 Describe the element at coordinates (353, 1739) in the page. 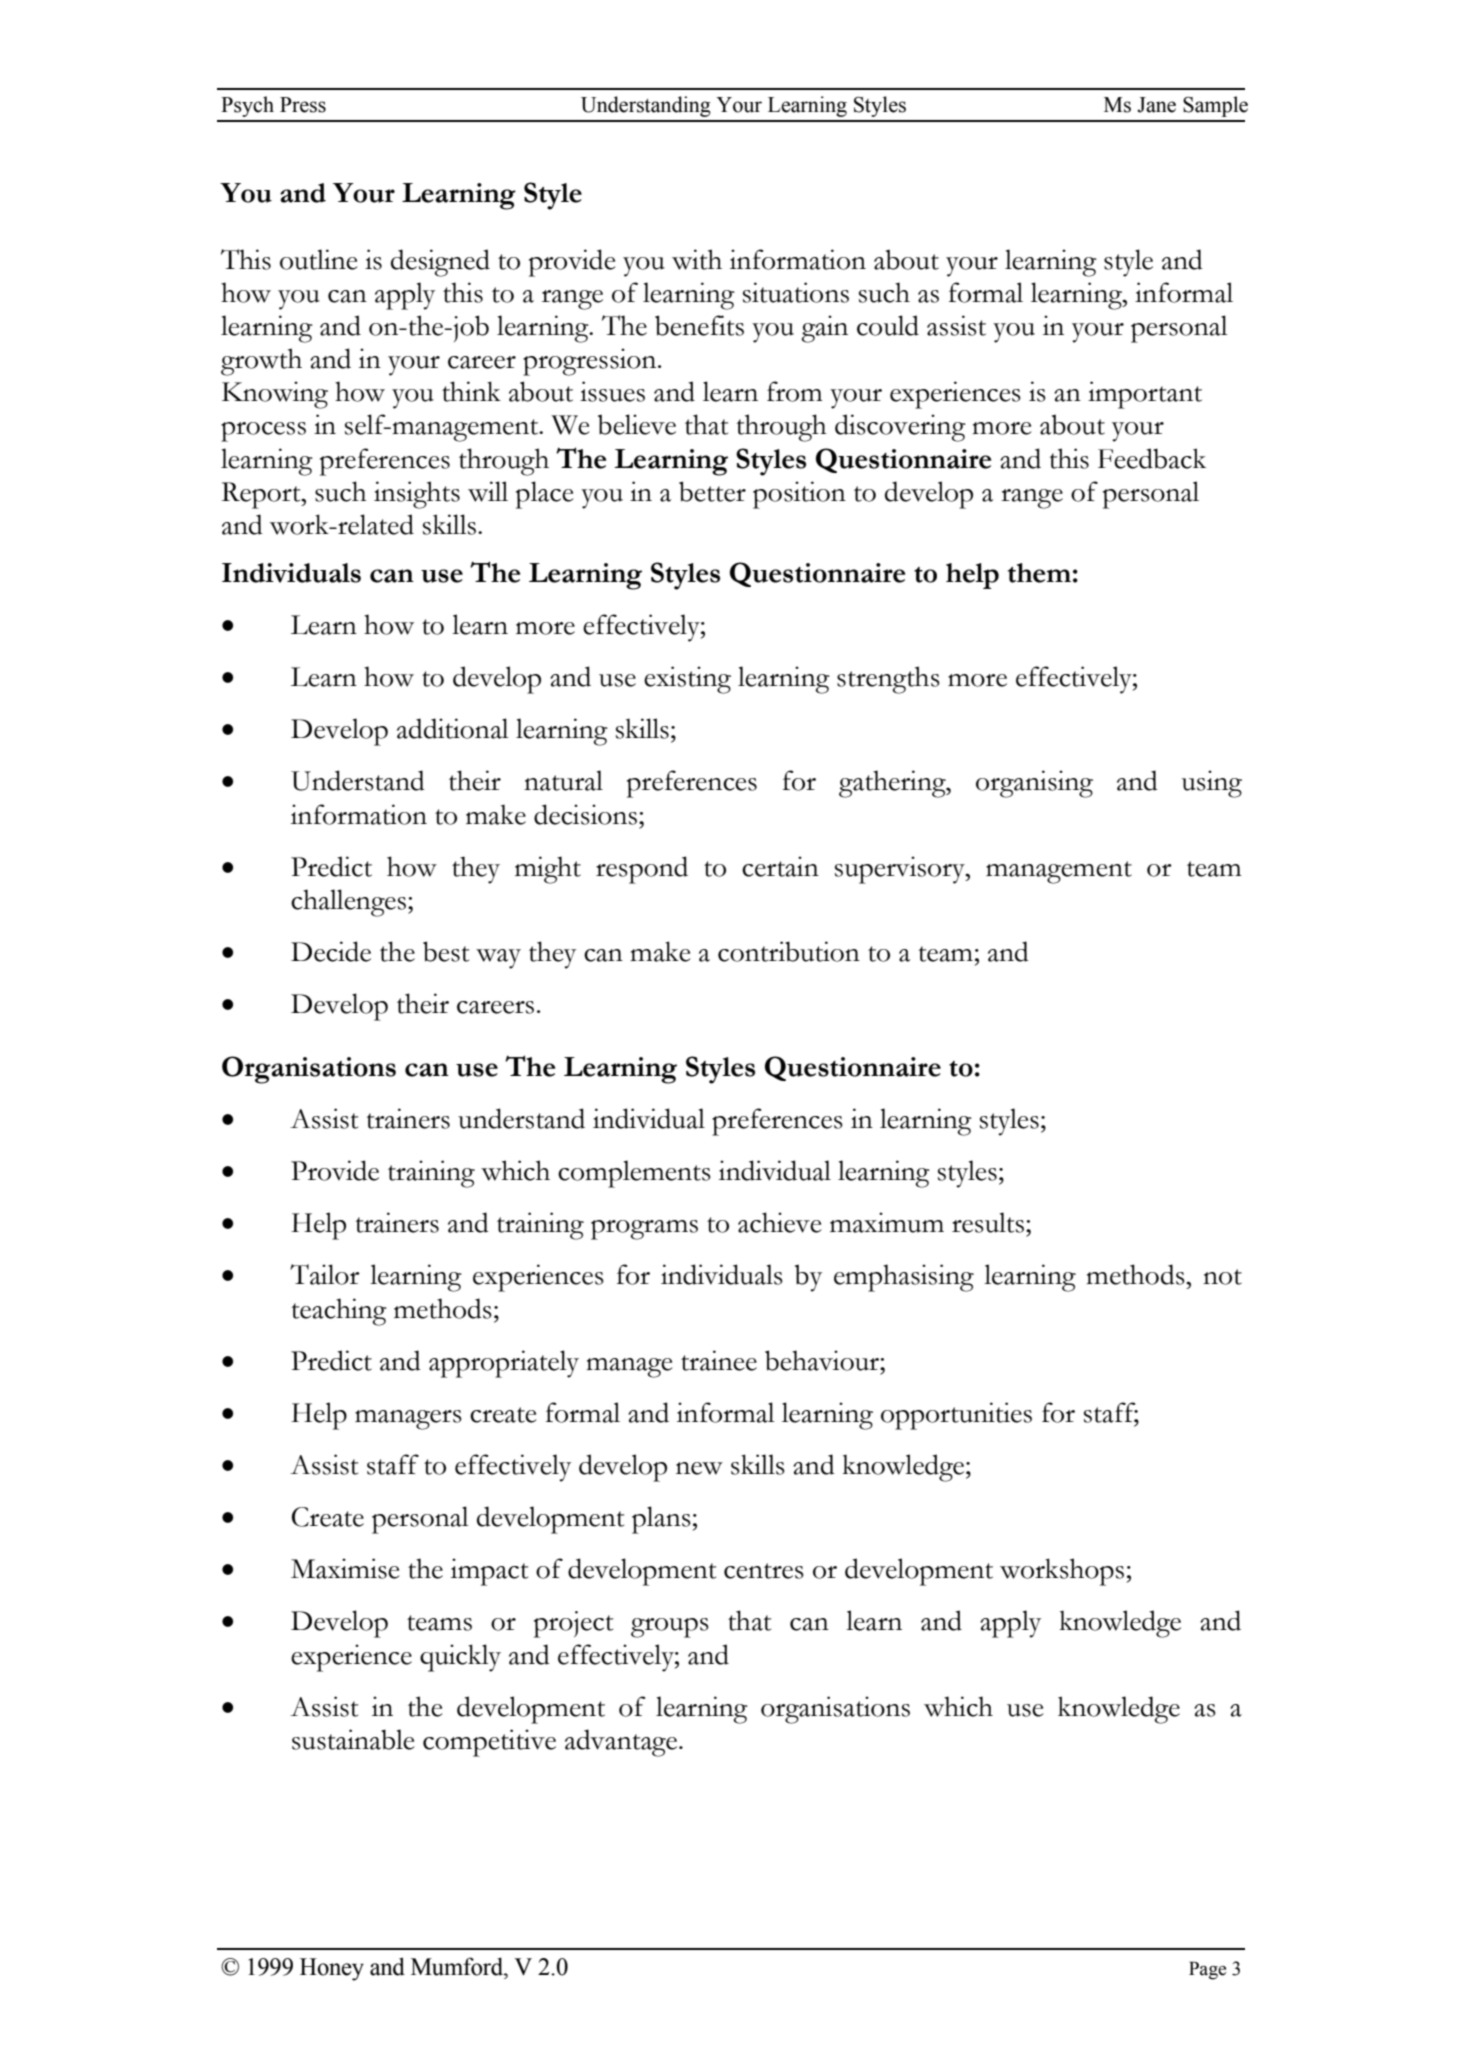

I see `sustainable` at that location.
